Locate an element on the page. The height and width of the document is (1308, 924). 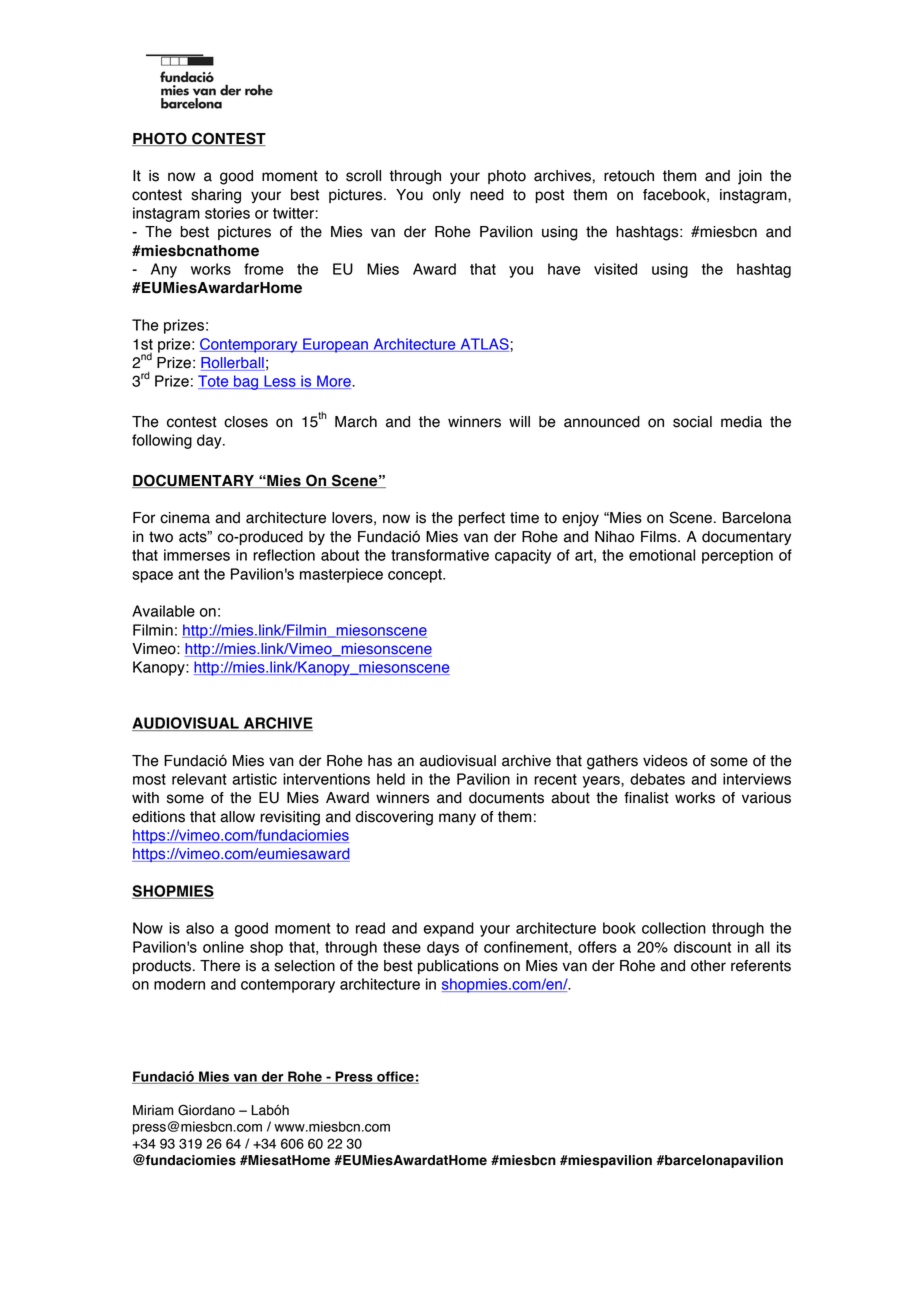
join is located at coordinates (750, 177).
